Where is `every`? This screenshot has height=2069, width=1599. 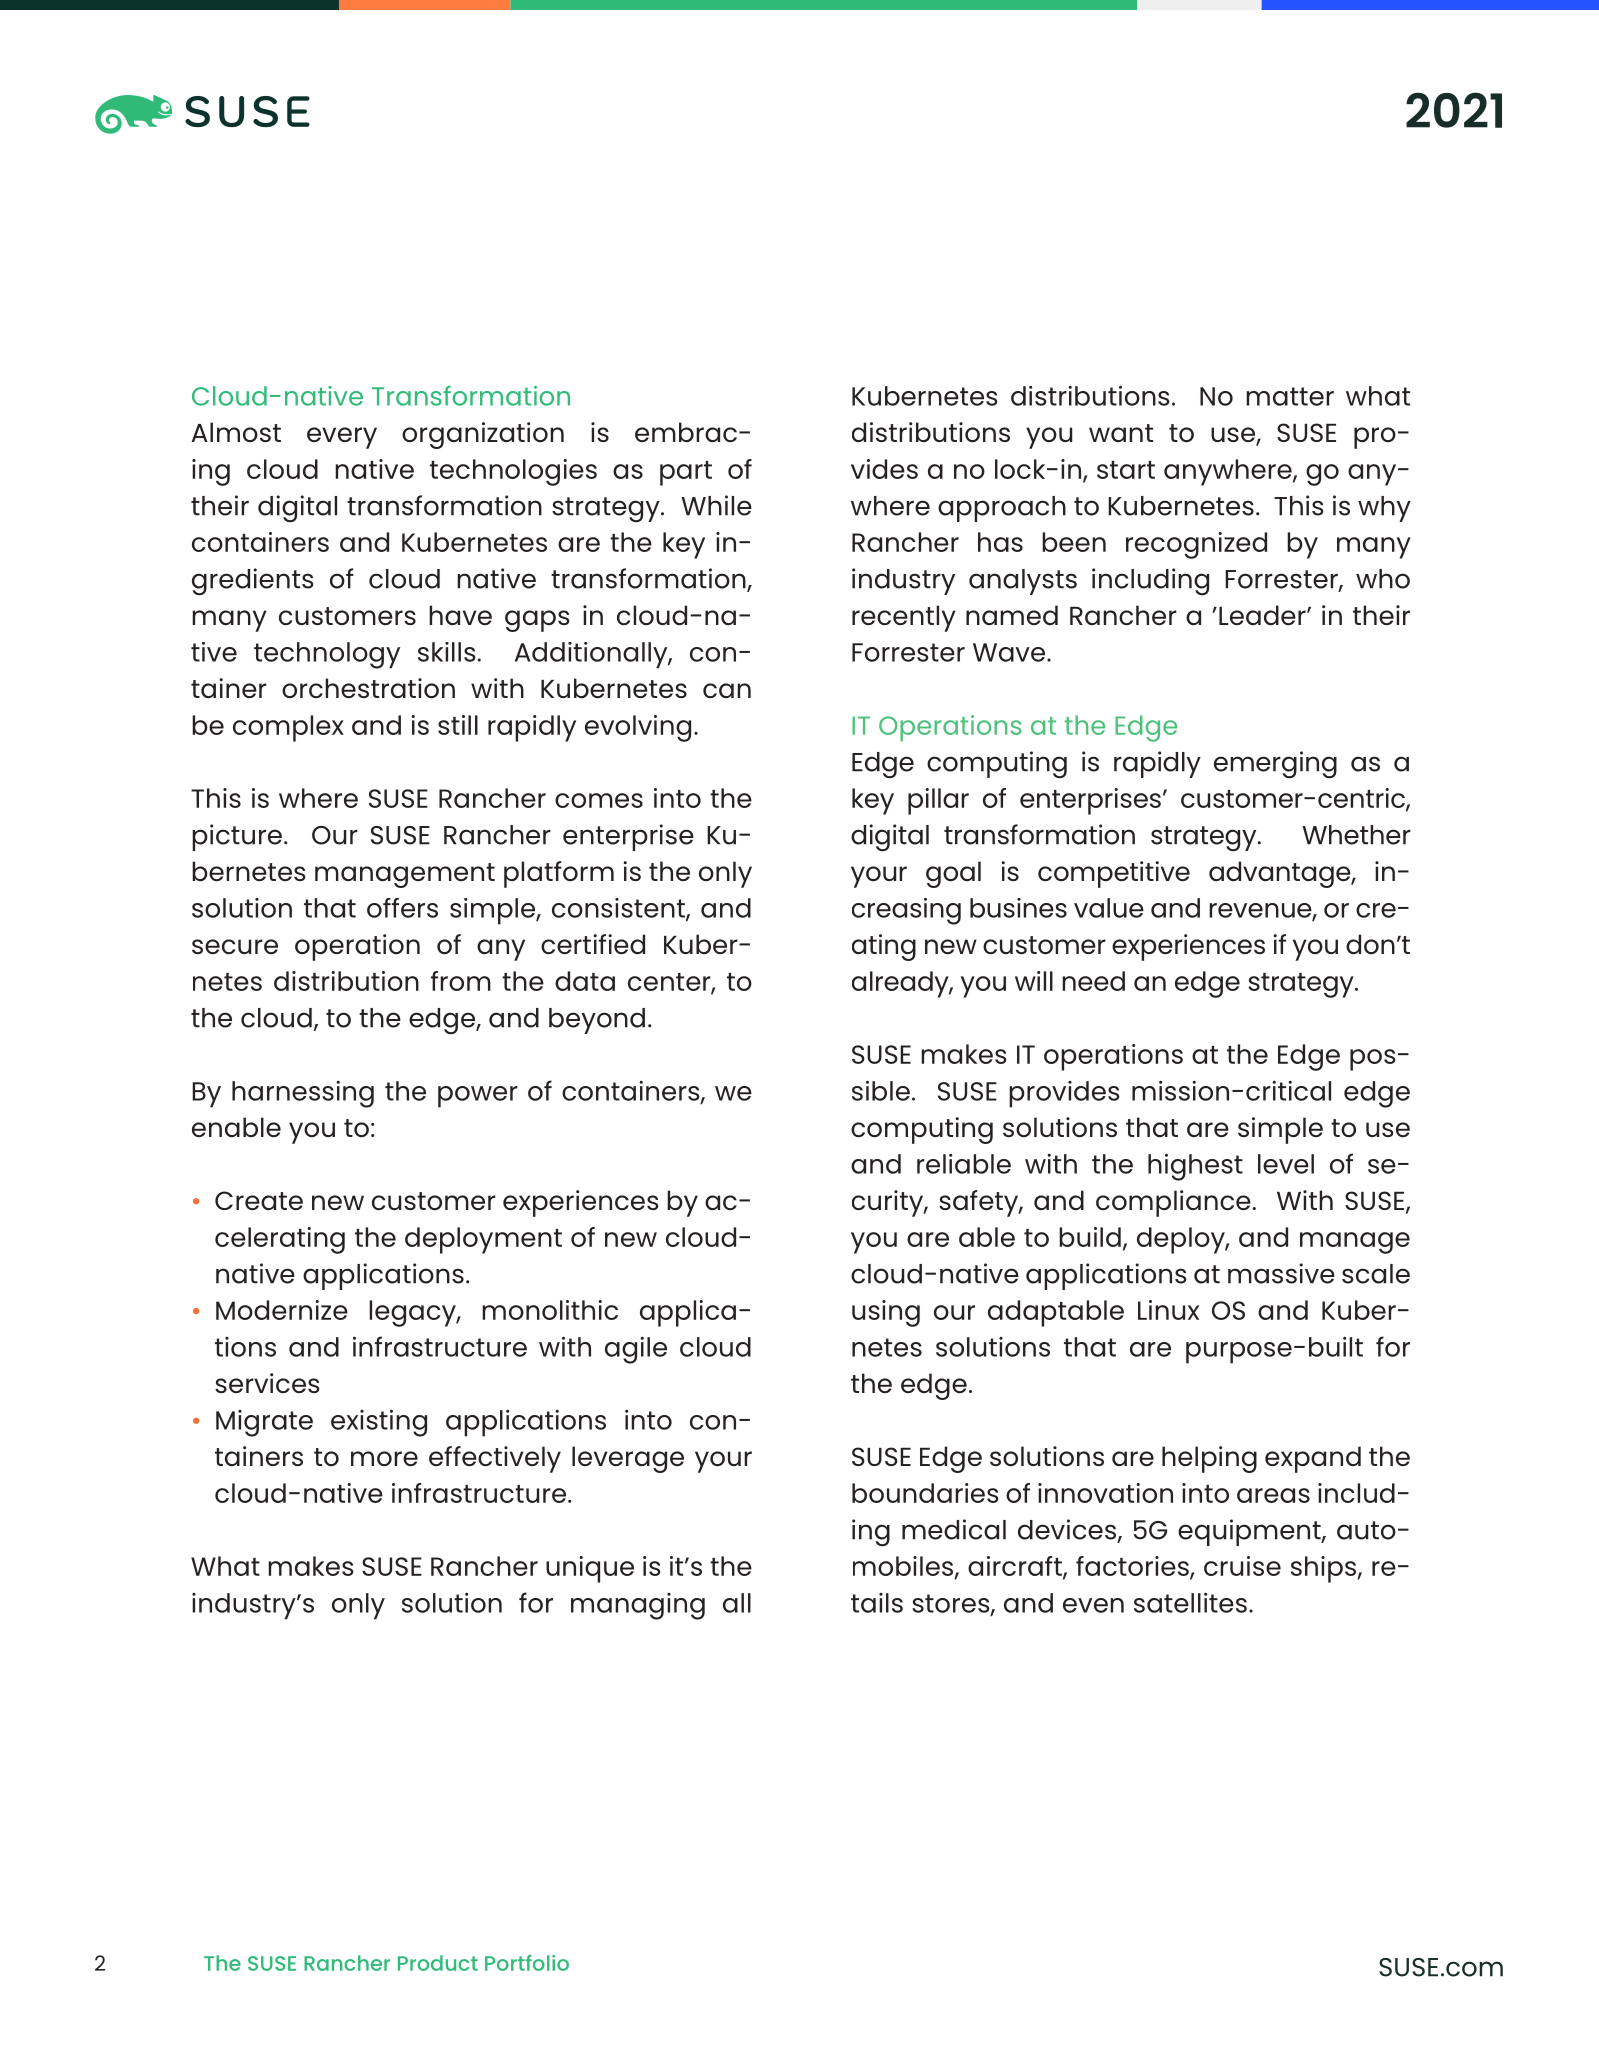 every is located at coordinates (342, 438).
